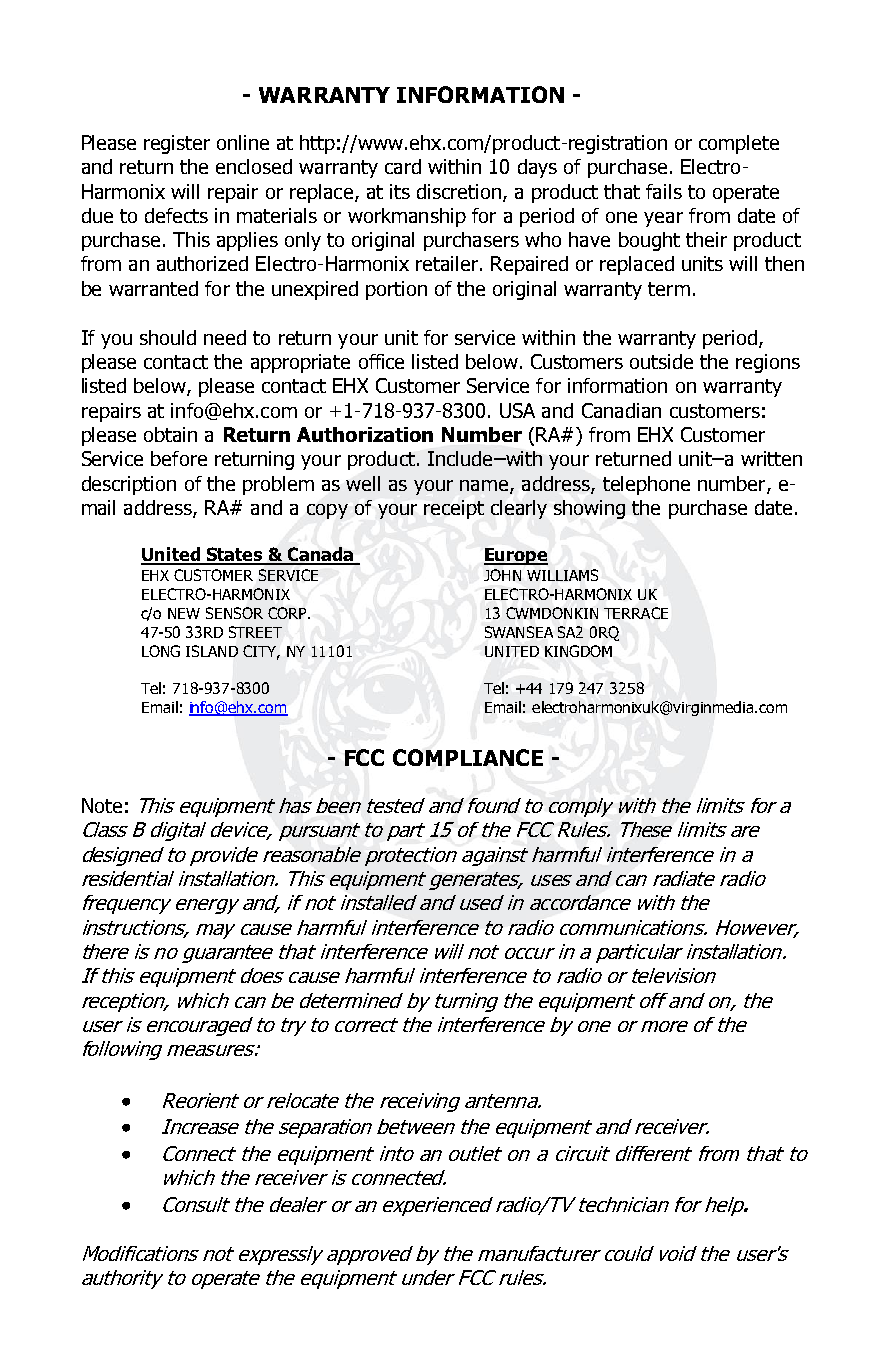  Describe the element at coordinates (519, 632) in the screenshot. I see `SWANSEA` at that location.
